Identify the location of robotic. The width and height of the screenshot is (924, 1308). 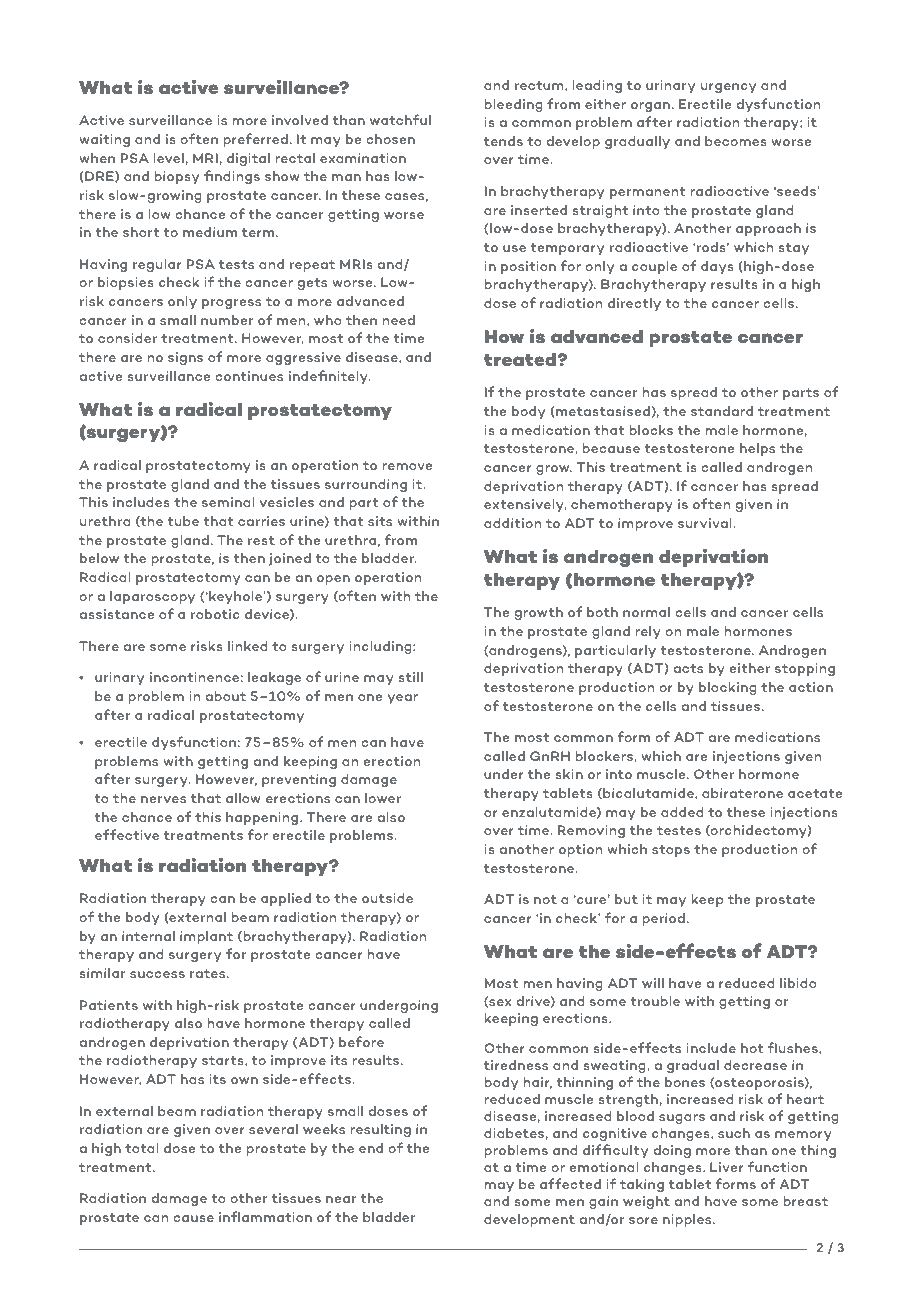
(215, 614).
